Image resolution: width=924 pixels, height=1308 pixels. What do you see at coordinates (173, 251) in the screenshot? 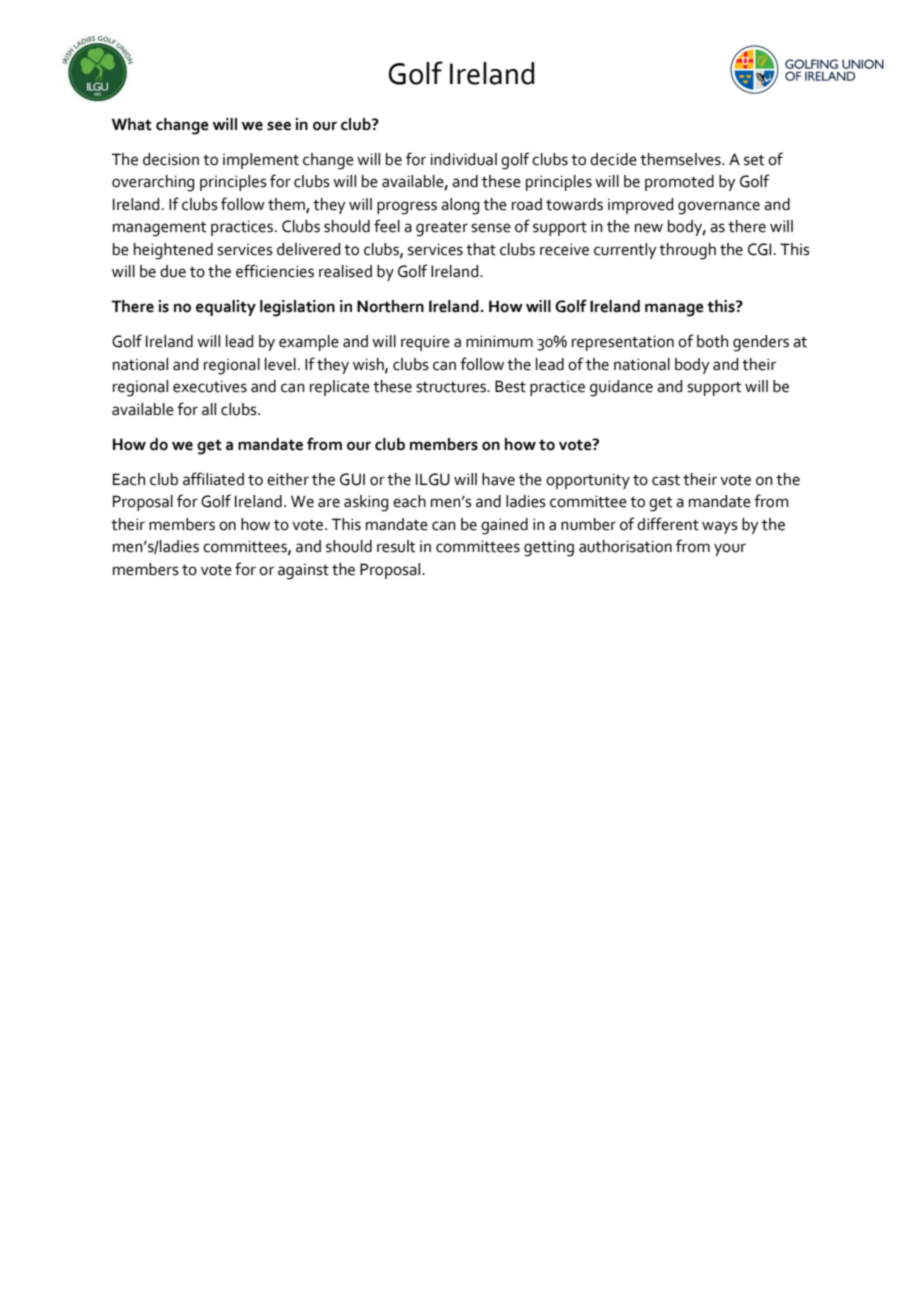
I see `heightened` at bounding box center [173, 251].
